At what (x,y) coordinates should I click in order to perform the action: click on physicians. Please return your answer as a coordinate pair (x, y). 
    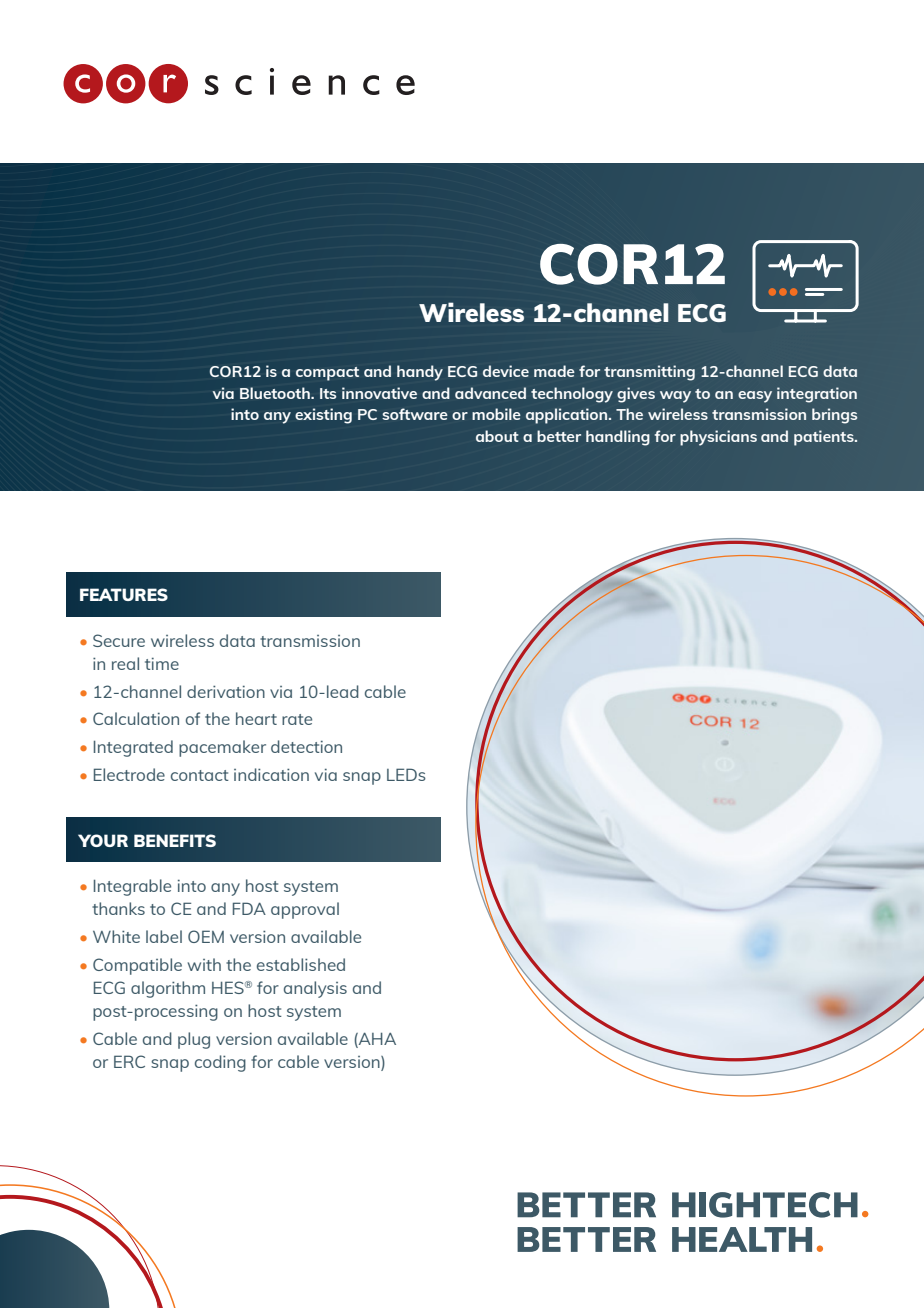
    Looking at the image, I should click on (718, 438).
